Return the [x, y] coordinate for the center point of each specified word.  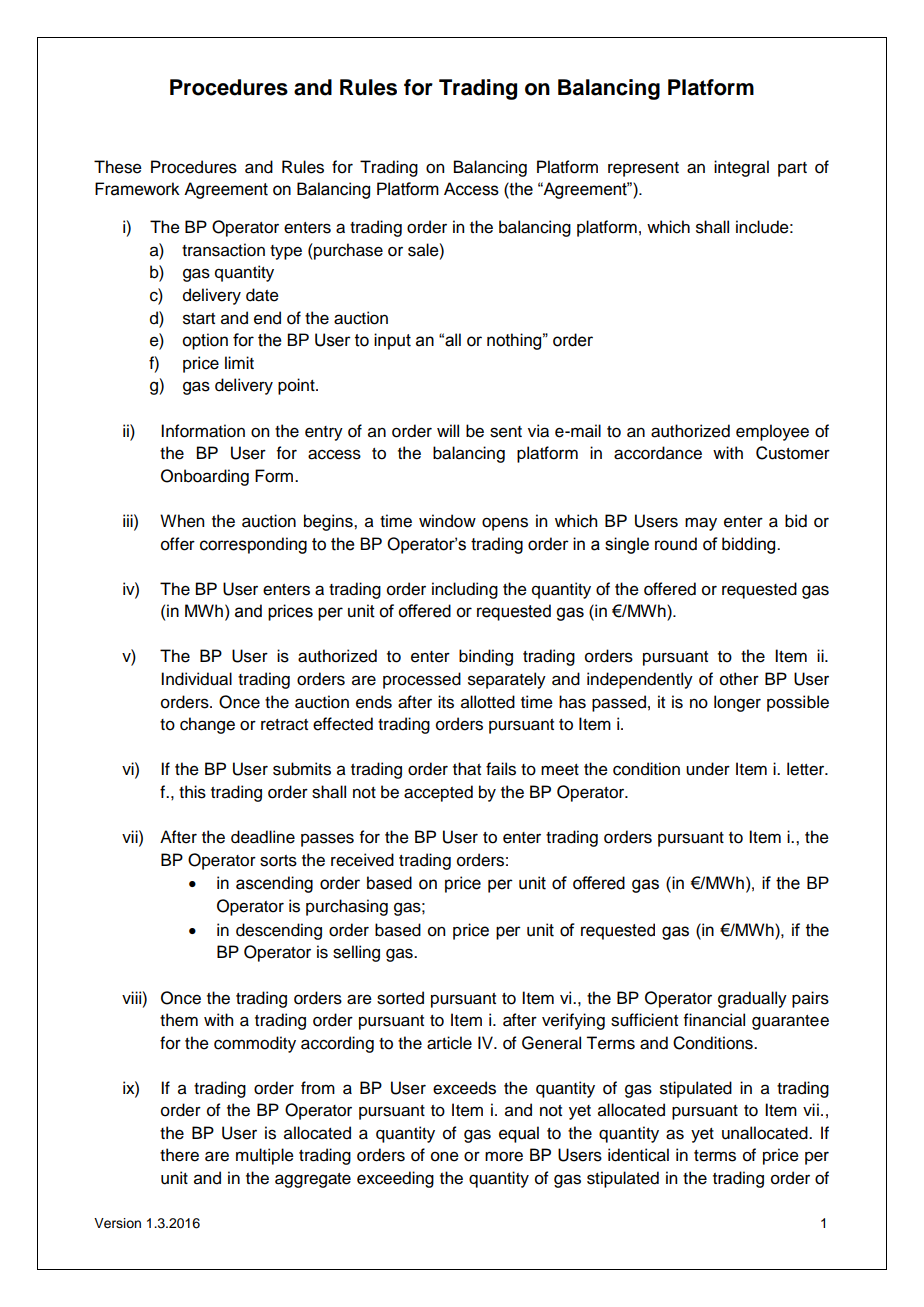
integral [741, 168]
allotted [488, 702]
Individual [196, 679]
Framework [137, 189]
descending [279, 931]
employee [772, 432]
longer [737, 703]
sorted [400, 998]
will [448, 430]
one [445, 1156]
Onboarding [205, 477]
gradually [752, 999]
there [179, 1155]
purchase [347, 251]
